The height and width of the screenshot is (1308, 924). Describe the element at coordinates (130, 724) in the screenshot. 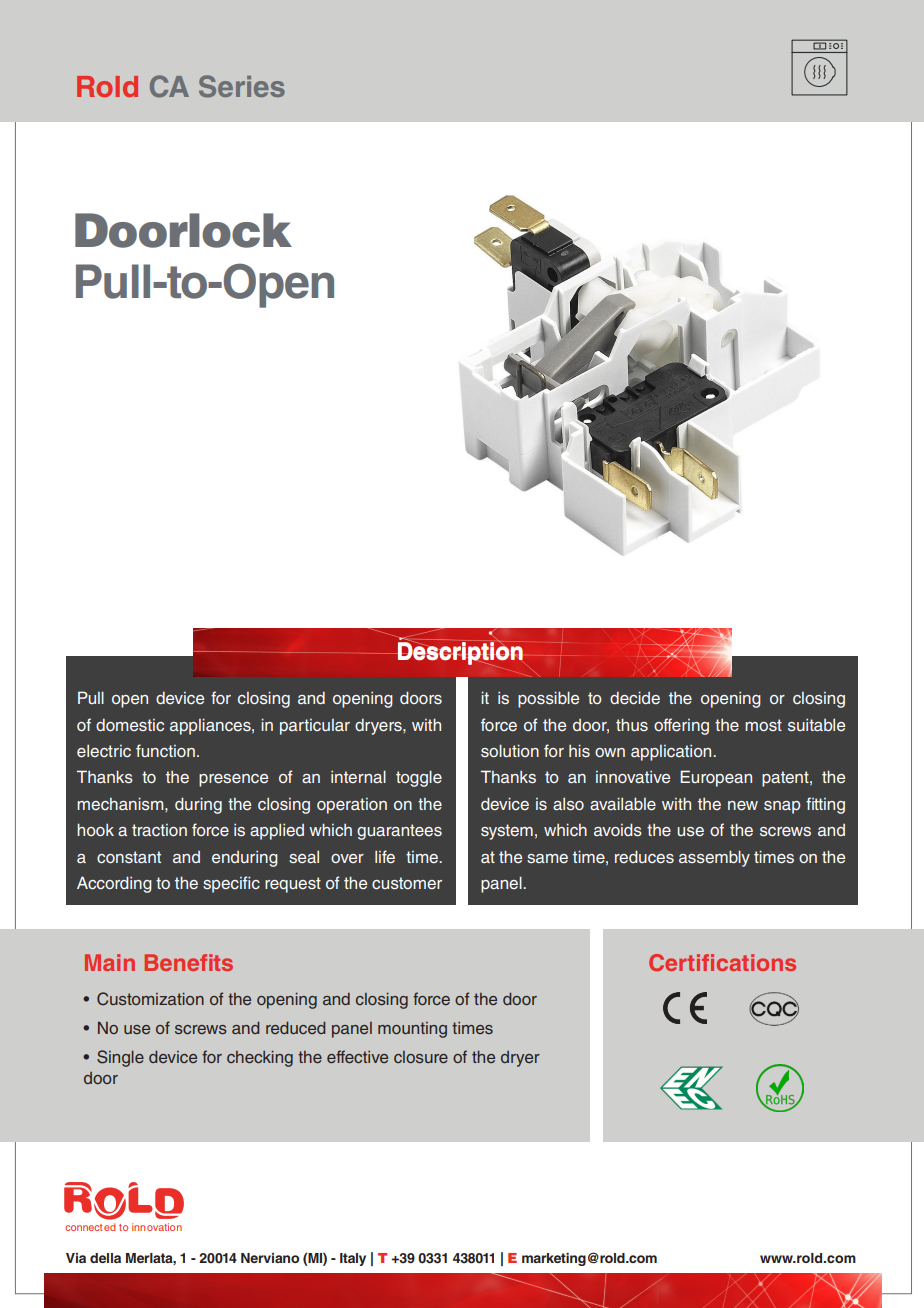

I see `domestic` at that location.
